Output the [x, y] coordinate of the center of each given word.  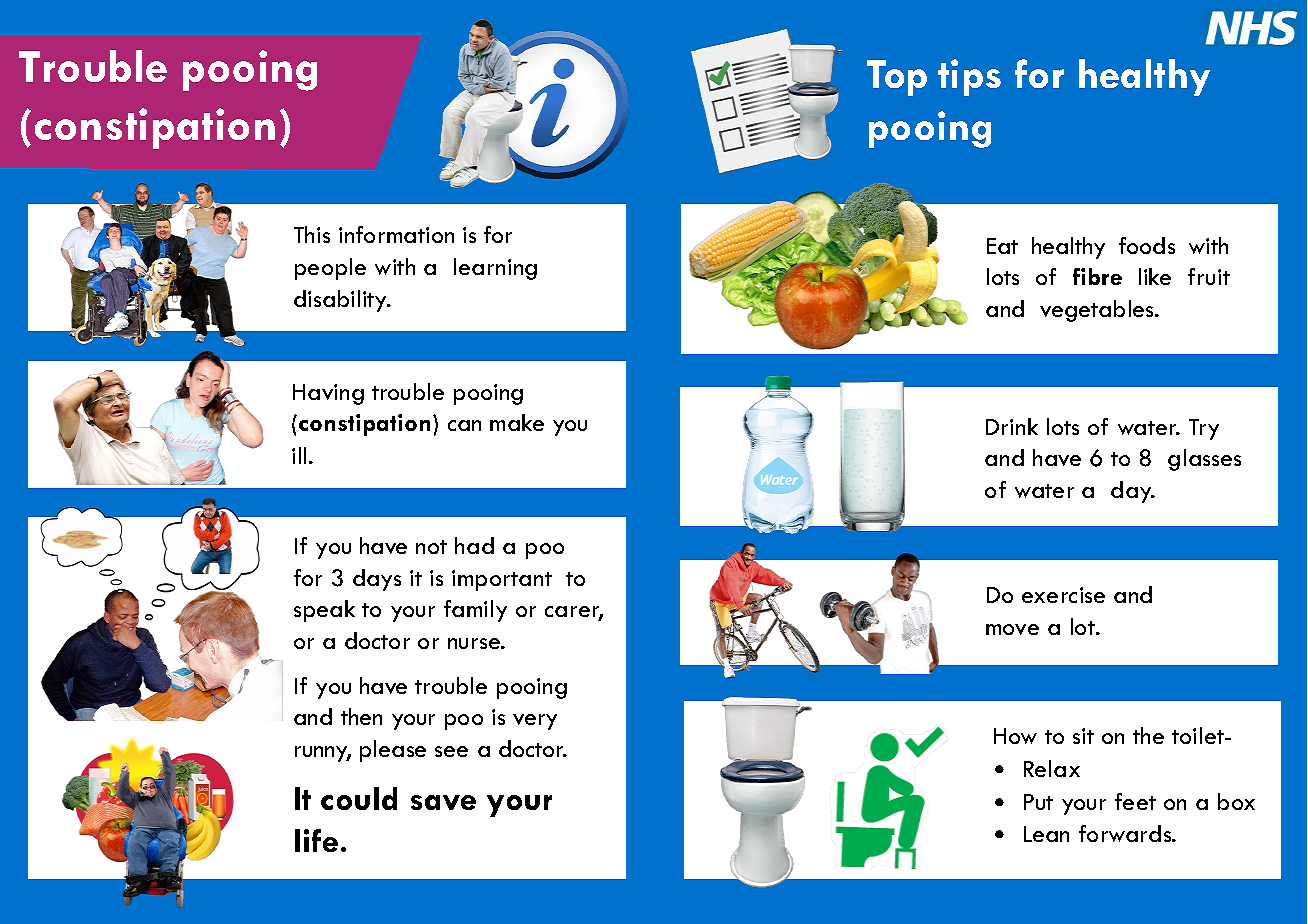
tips [969, 77]
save [443, 802]
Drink [1012, 426]
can [464, 425]
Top [897, 78]
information [396, 234]
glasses [1204, 460]
